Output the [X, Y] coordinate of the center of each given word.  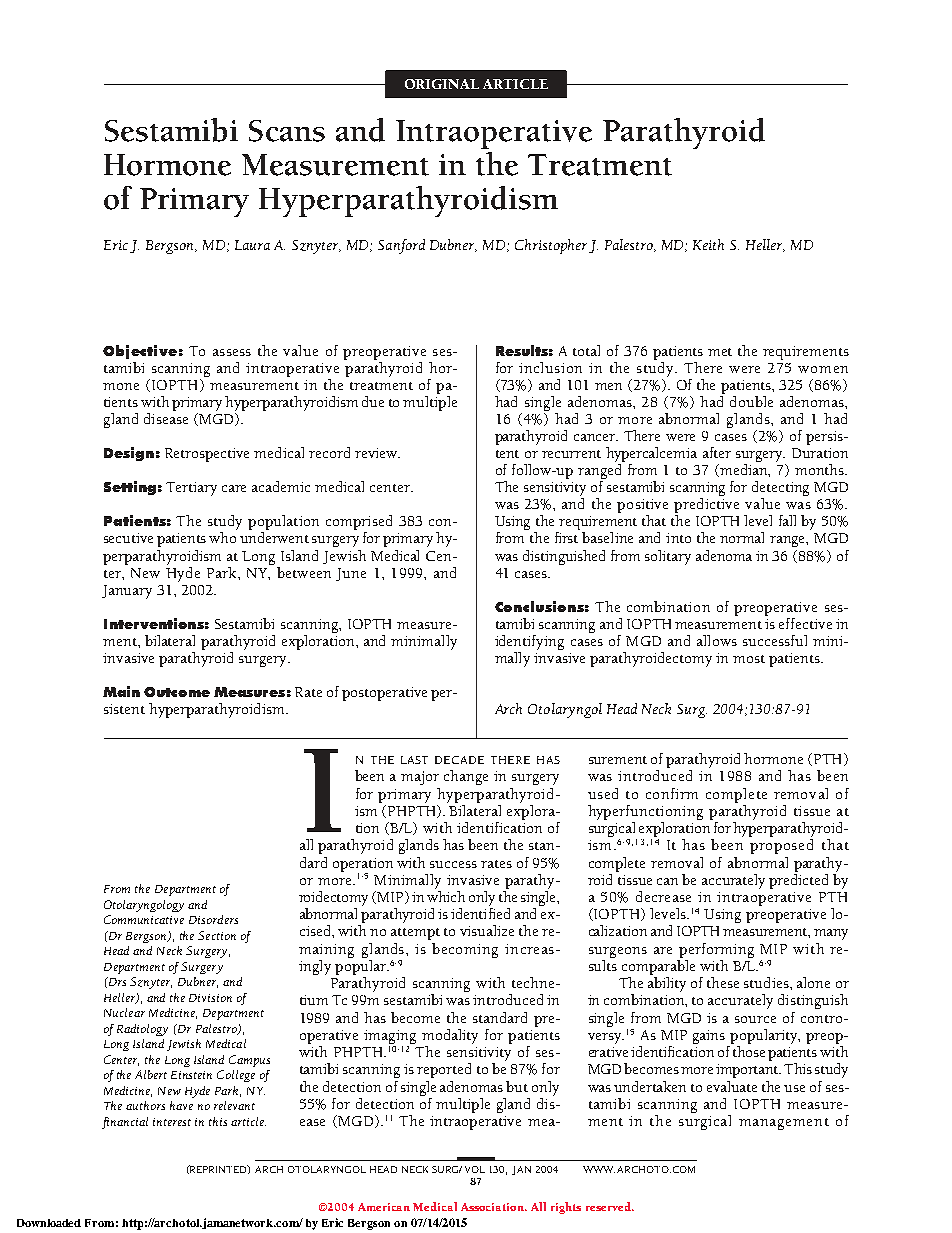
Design [129, 454]
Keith [708, 244]
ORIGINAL [442, 84]
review [377, 453]
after [717, 452]
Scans [287, 131]
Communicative [144, 919]
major [420, 778]
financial [125, 1123]
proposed [781, 846]
